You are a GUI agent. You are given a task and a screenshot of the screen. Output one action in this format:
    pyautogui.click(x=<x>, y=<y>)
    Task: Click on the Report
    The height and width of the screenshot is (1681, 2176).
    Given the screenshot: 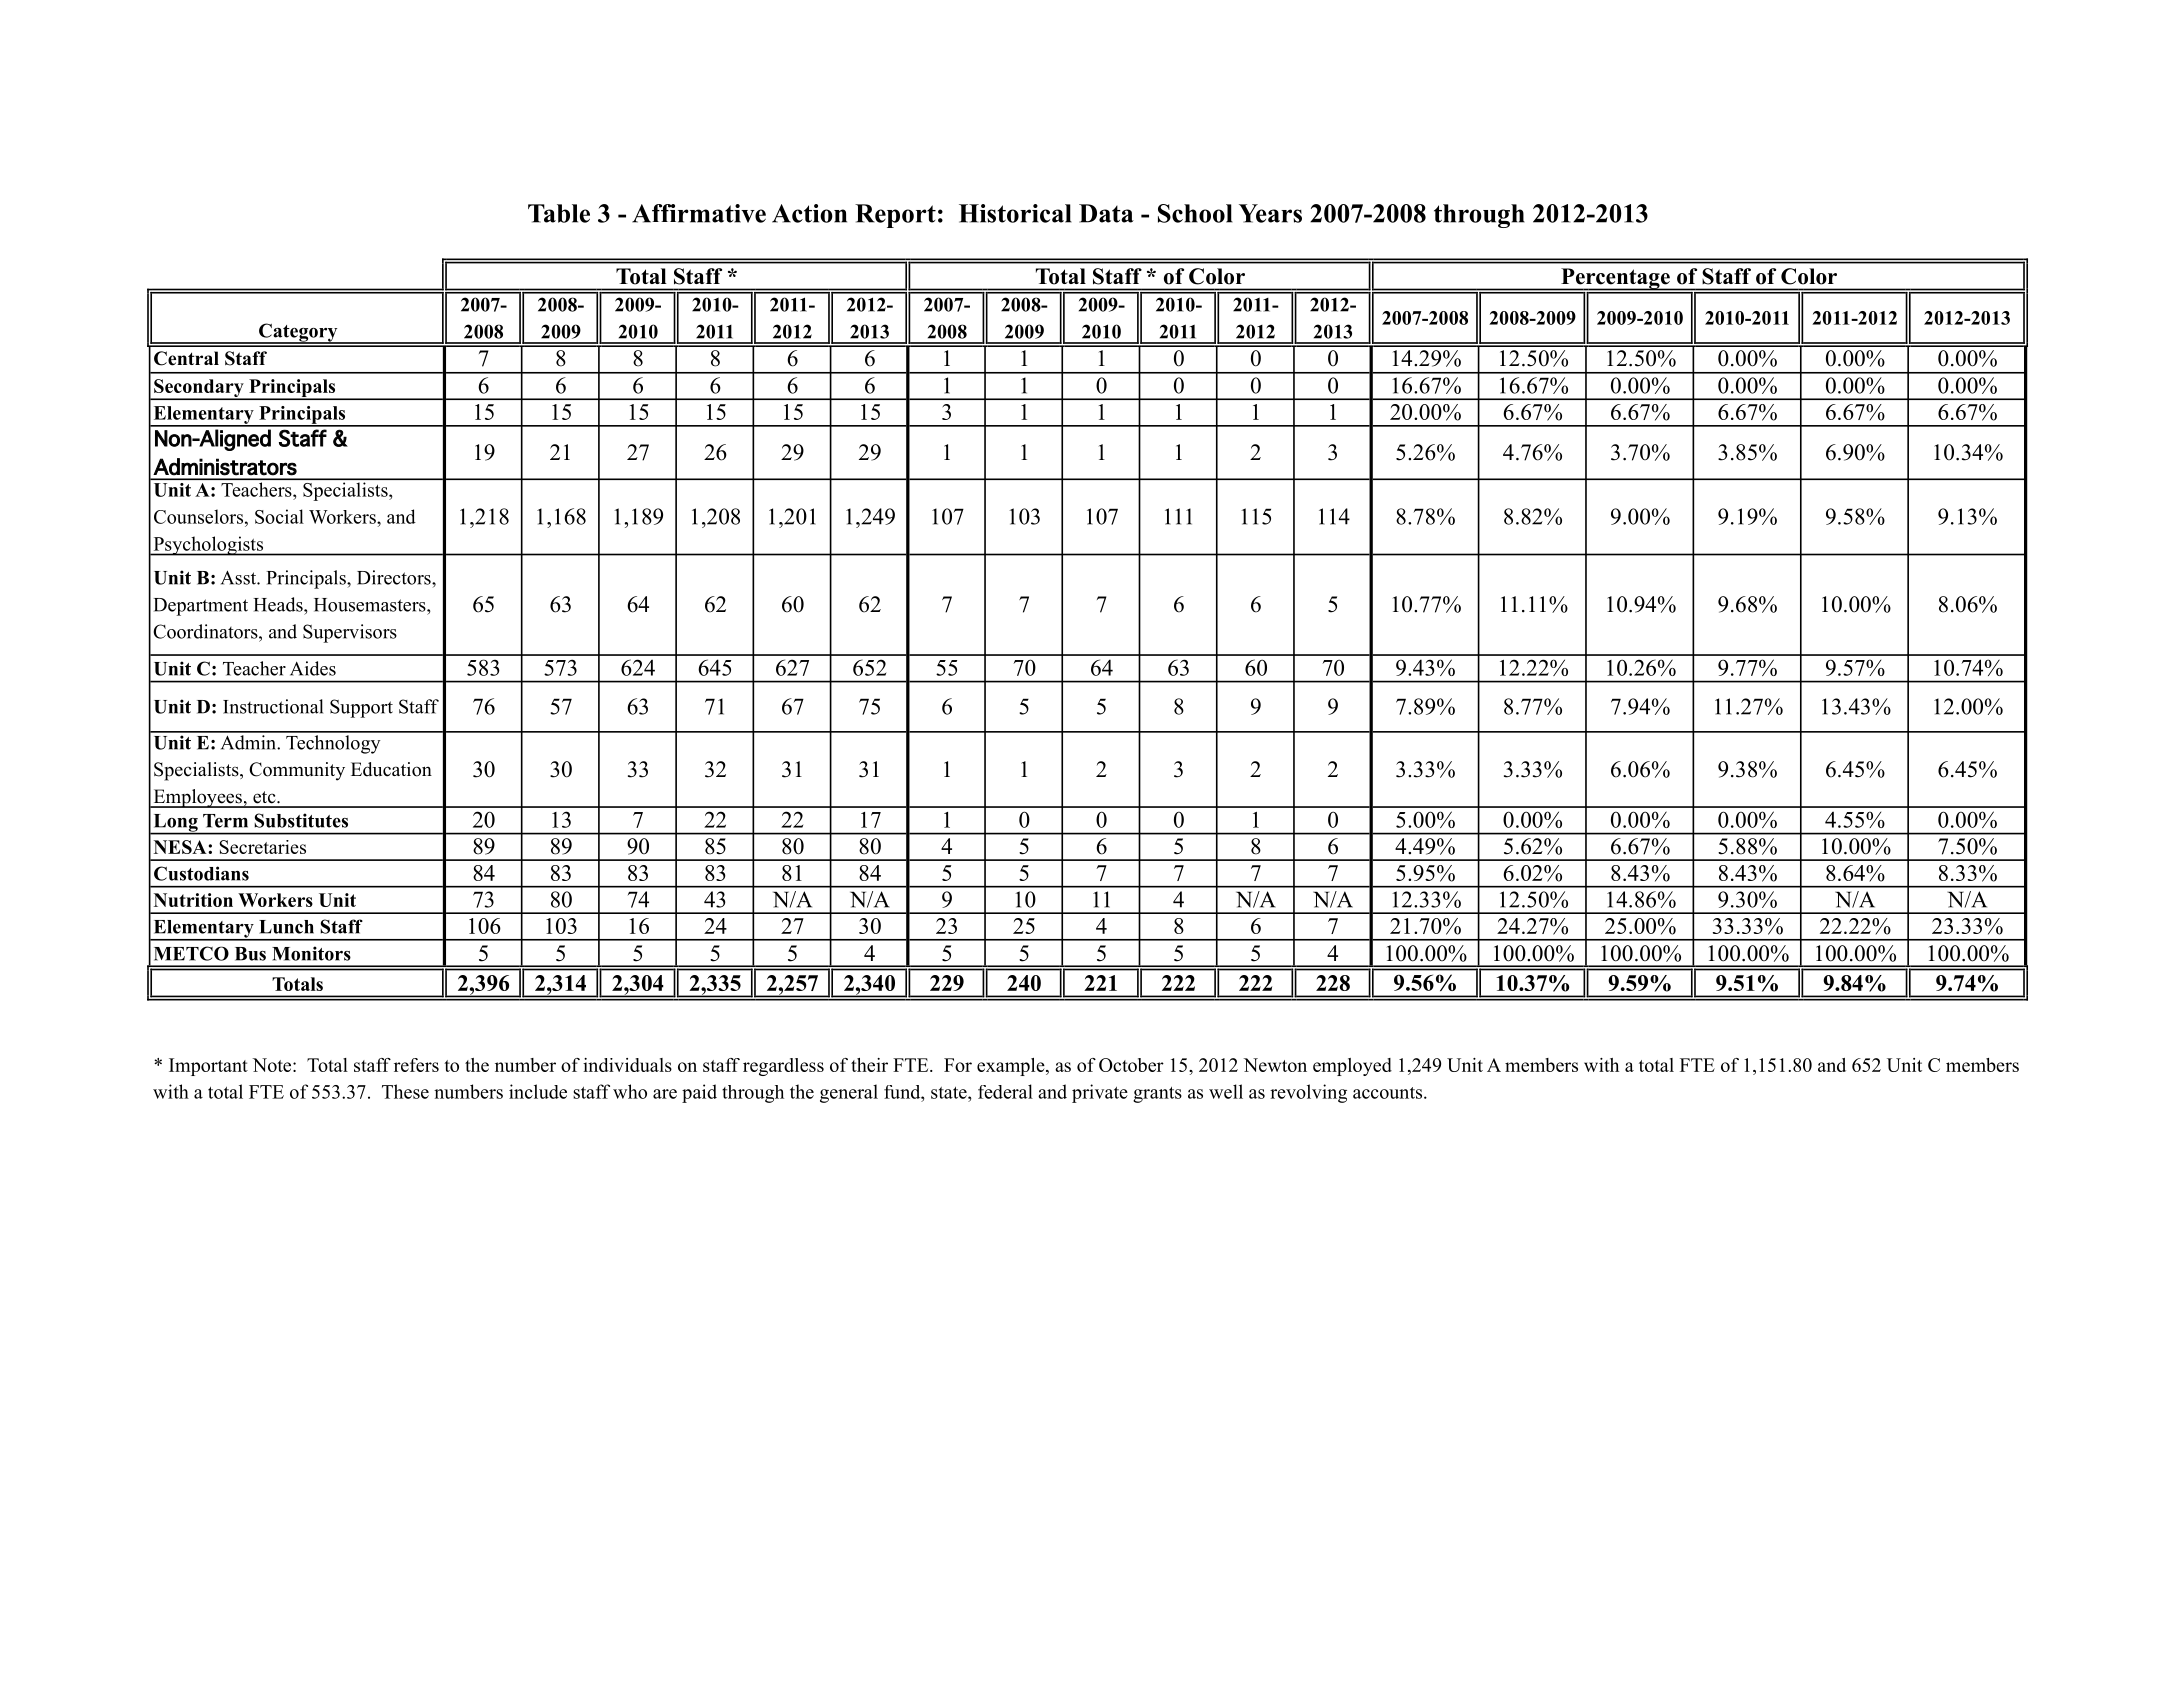 What is the action you would take?
    pyautogui.click(x=895, y=216)
